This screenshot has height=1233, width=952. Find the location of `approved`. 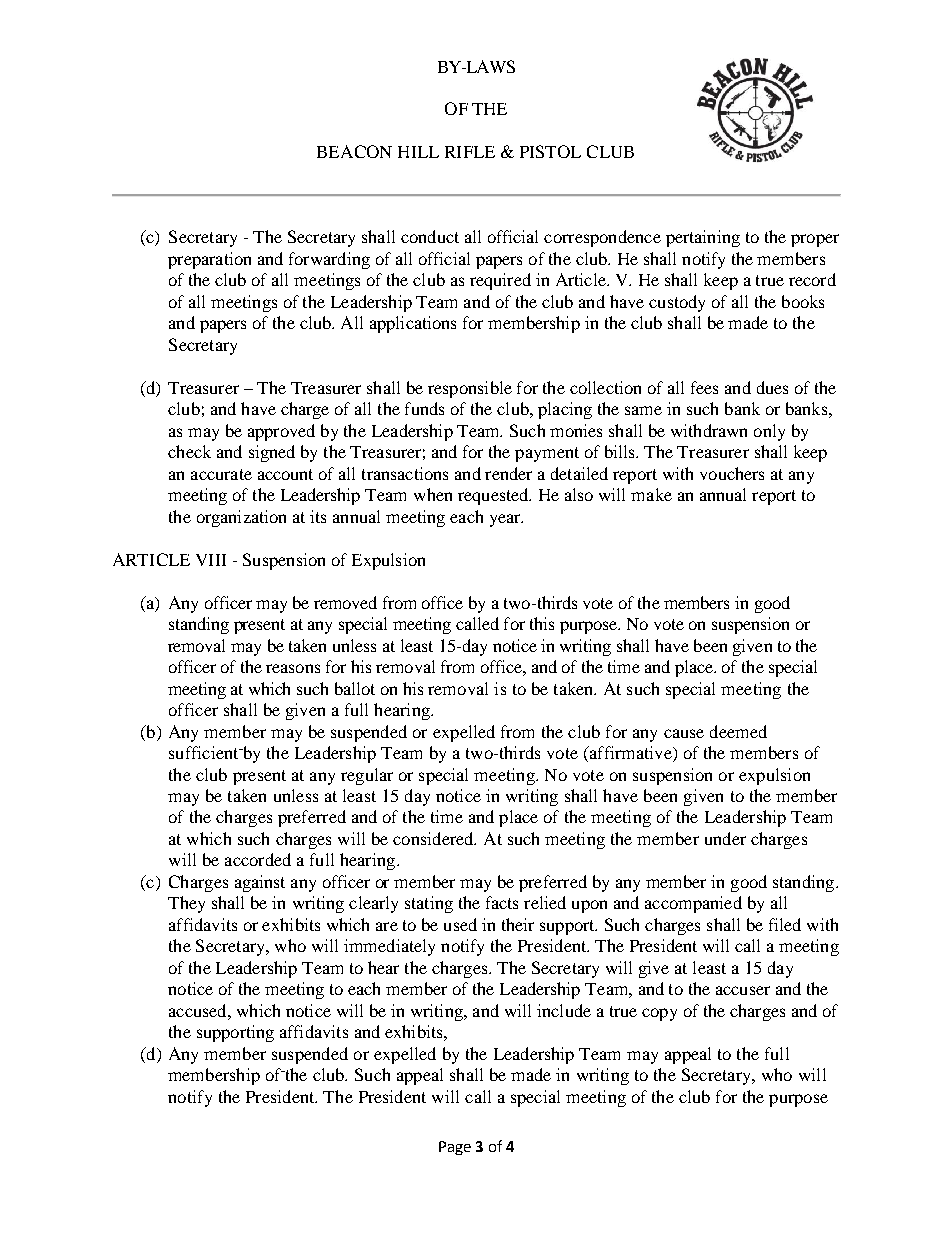

approved is located at coordinates (281, 432).
